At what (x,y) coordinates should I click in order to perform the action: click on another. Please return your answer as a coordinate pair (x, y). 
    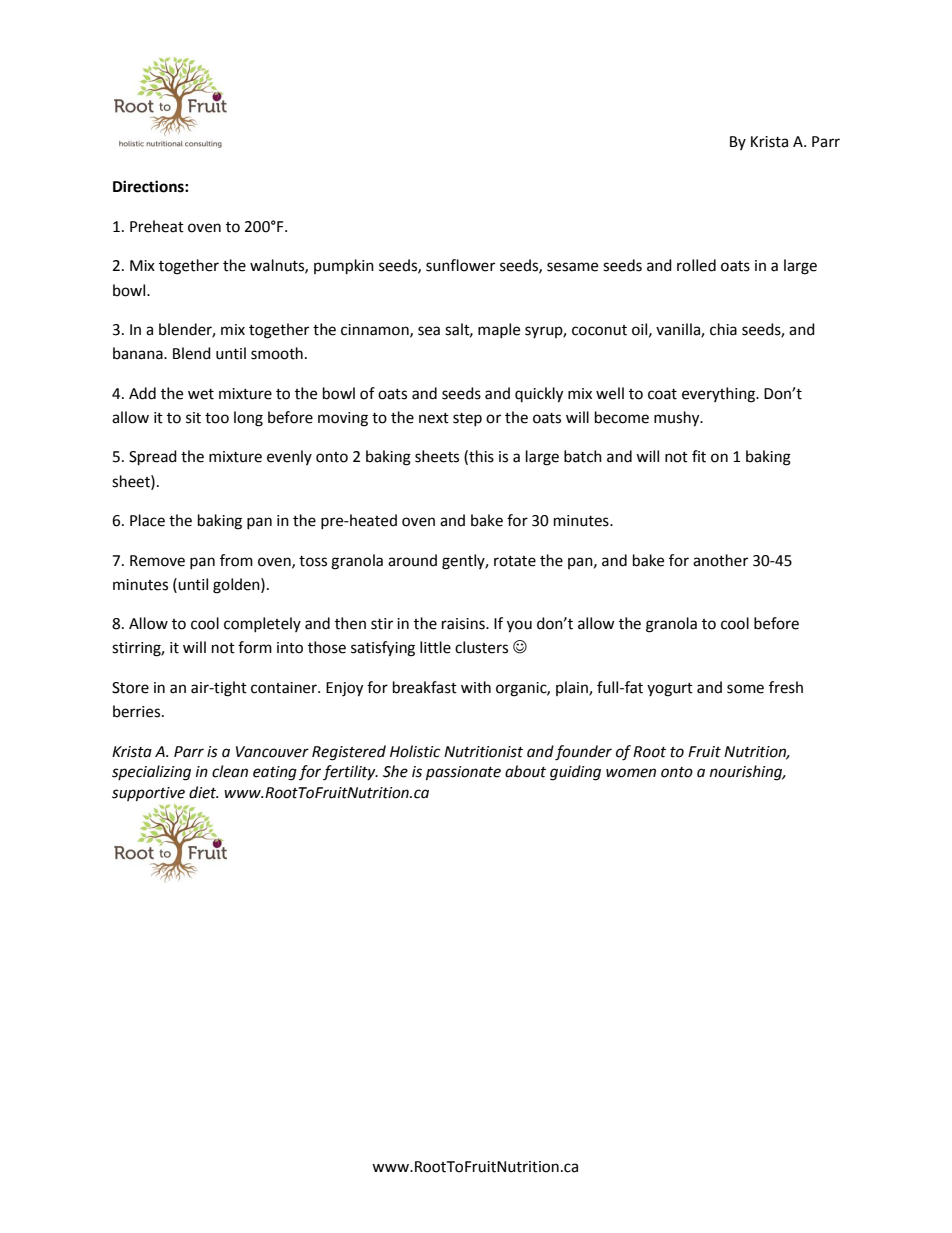
    Looking at the image, I should click on (720, 560).
